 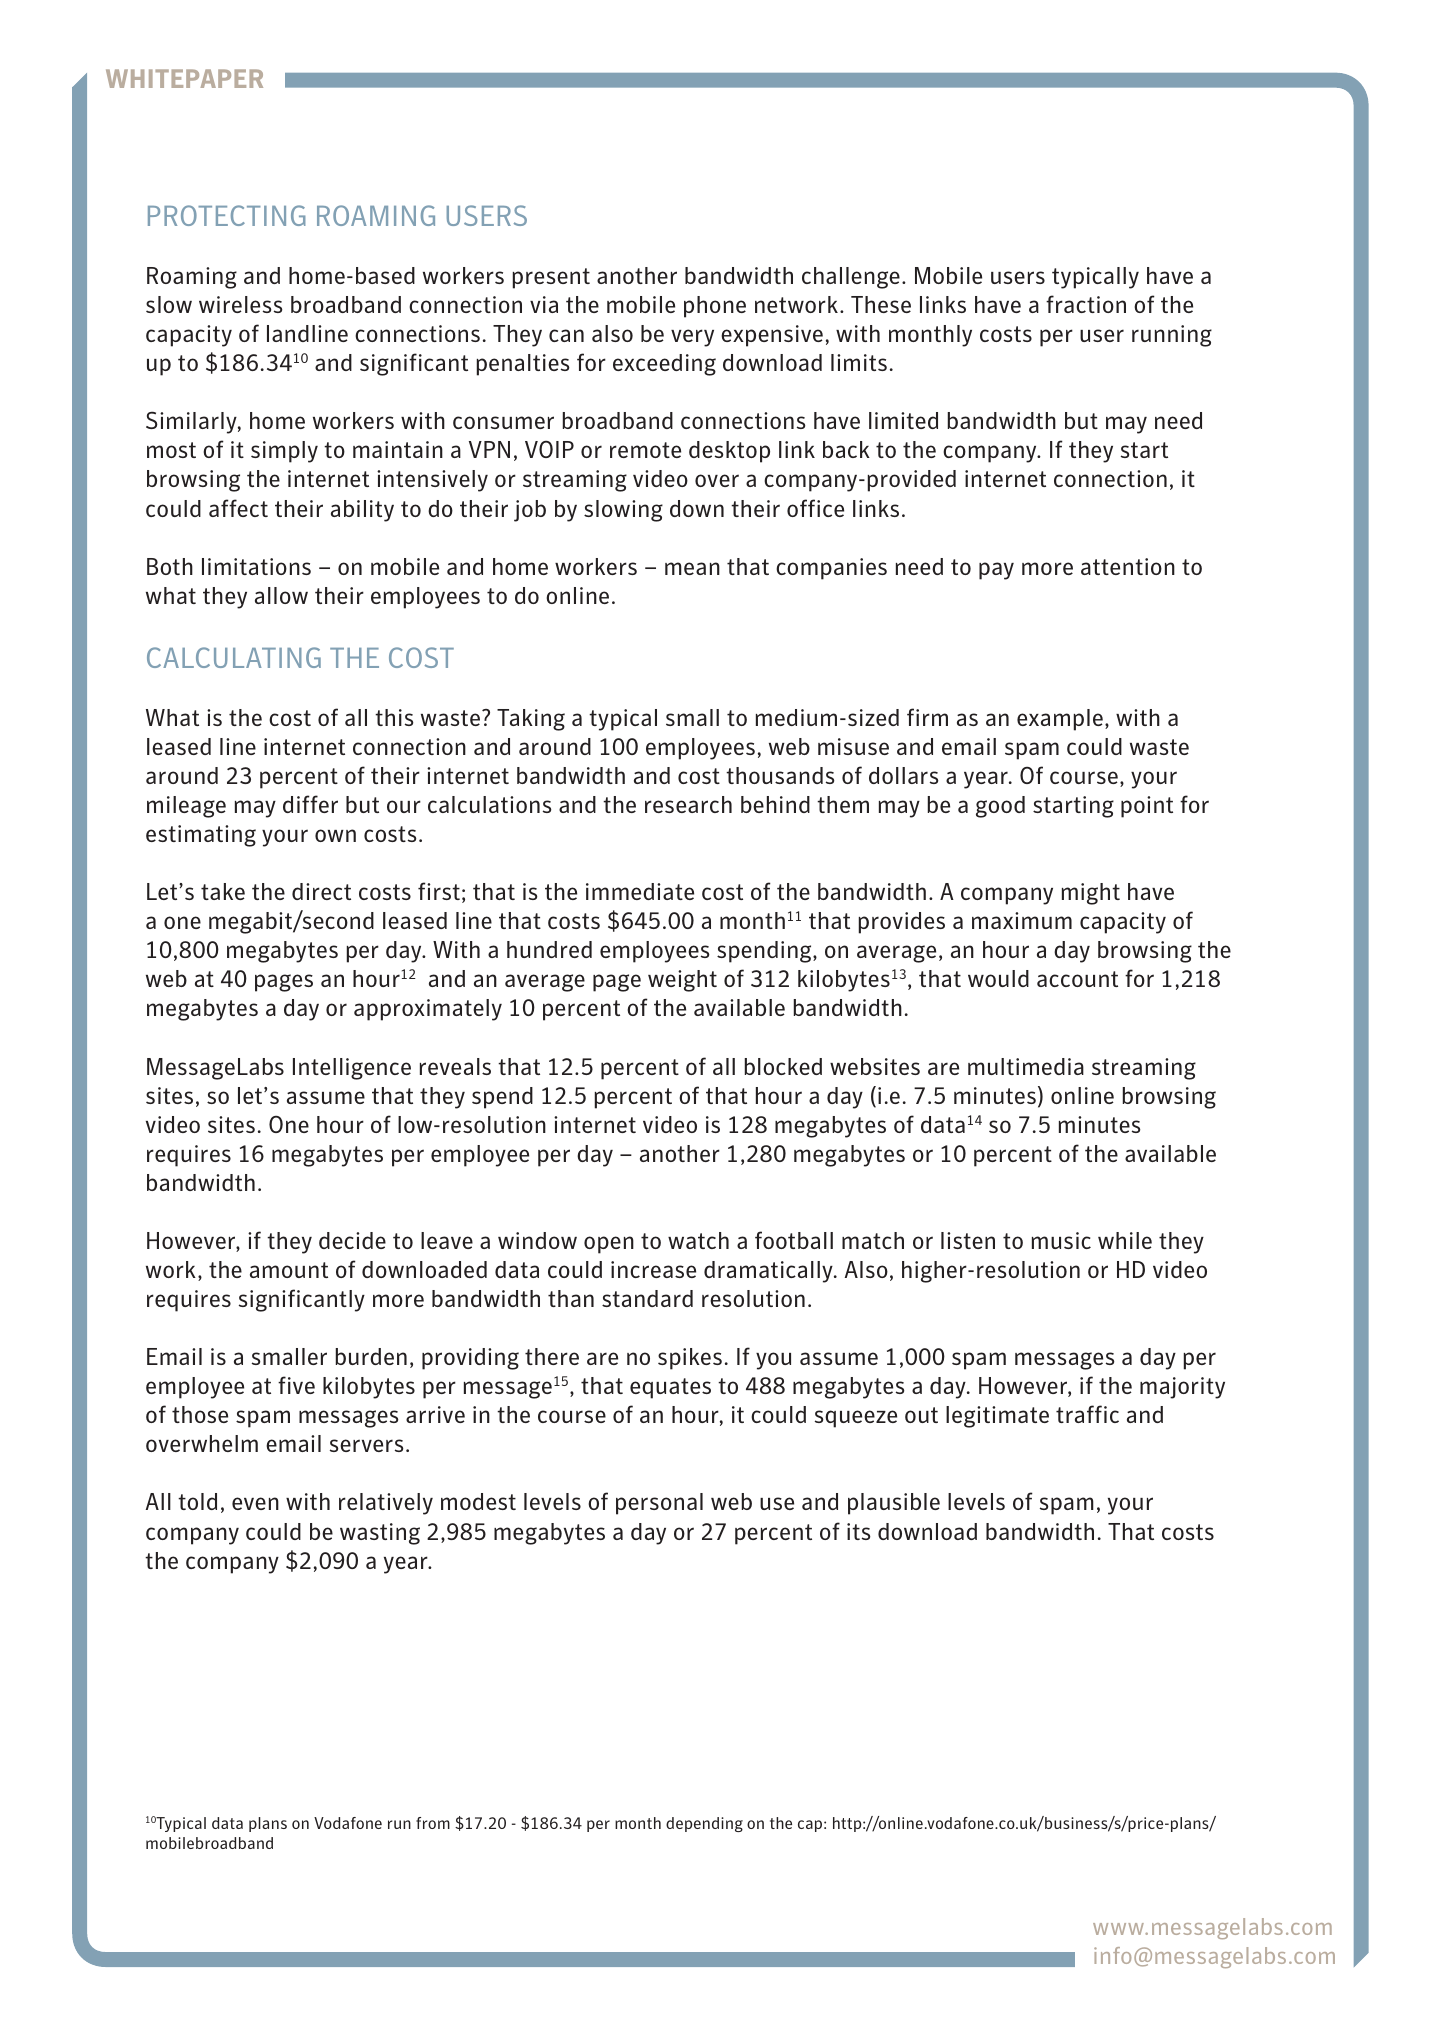 I want to click on plausible, so click(x=894, y=1504).
